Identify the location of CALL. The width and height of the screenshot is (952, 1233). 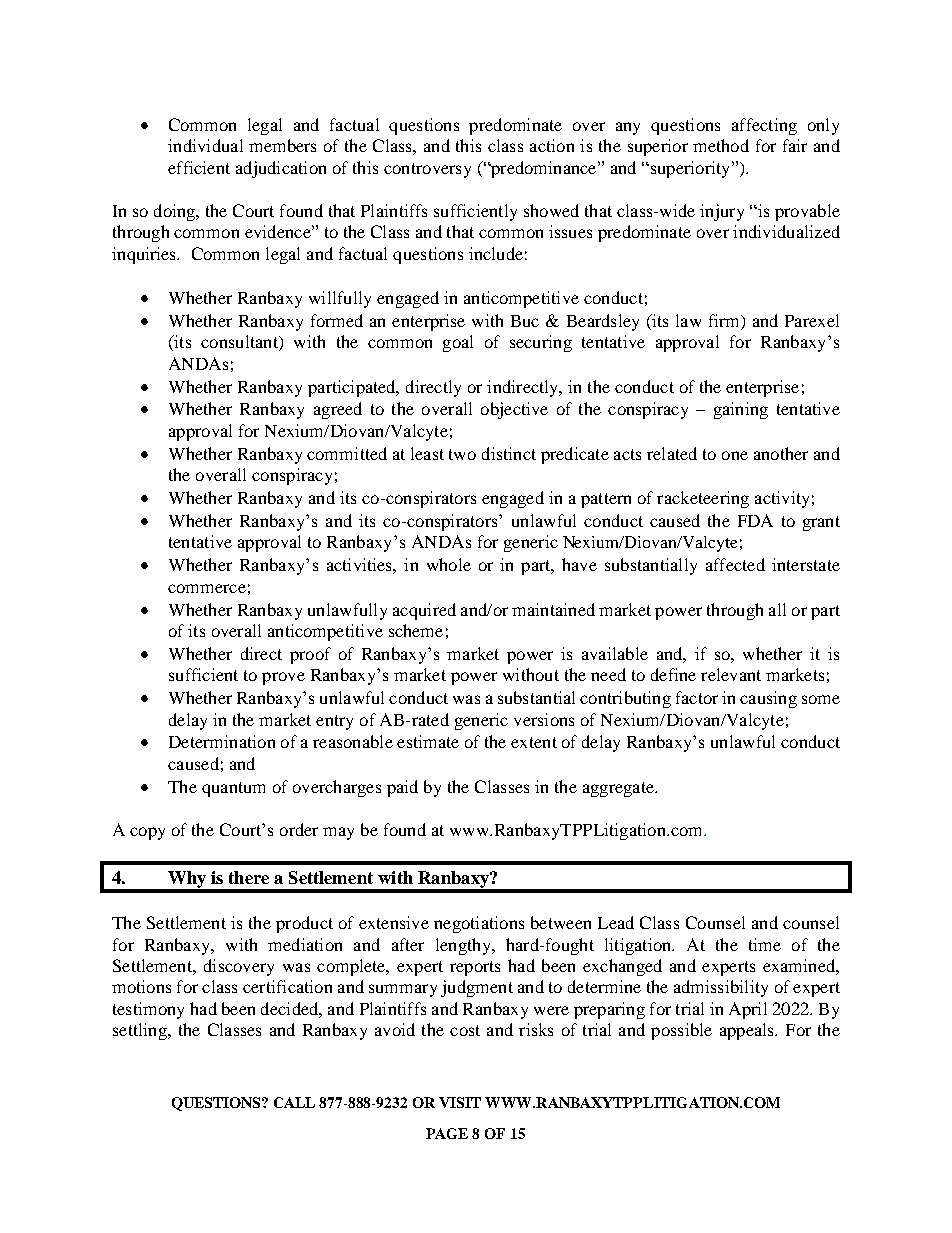
(294, 1102).
